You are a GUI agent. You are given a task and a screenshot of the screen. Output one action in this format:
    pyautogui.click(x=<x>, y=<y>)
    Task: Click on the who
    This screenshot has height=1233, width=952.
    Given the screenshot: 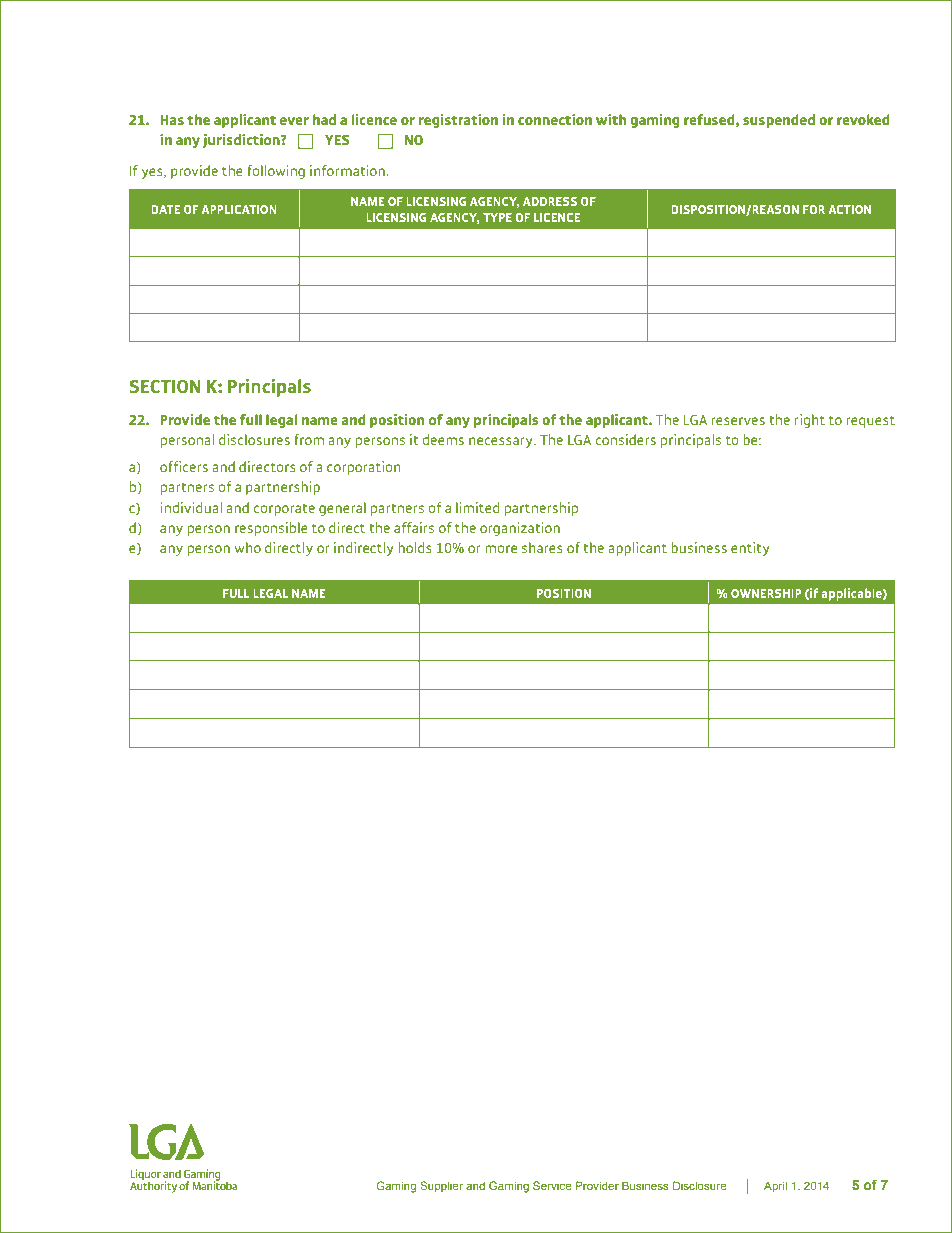 What is the action you would take?
    pyautogui.click(x=247, y=547)
